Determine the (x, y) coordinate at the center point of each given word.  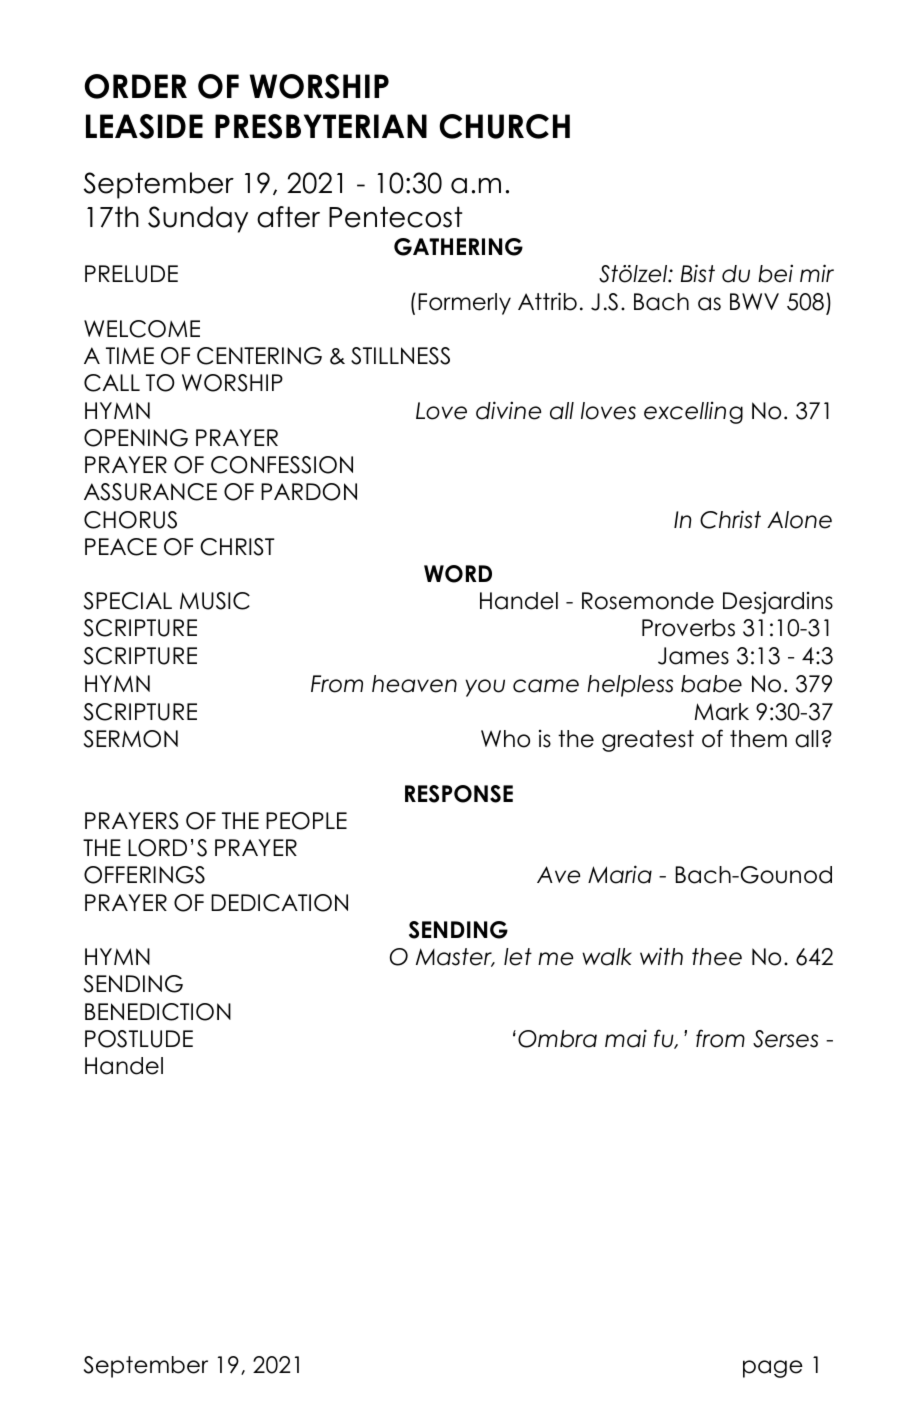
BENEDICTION (158, 1012)
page (773, 1369)
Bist (698, 273)
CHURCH (504, 126)
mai (626, 1038)
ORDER (135, 86)
